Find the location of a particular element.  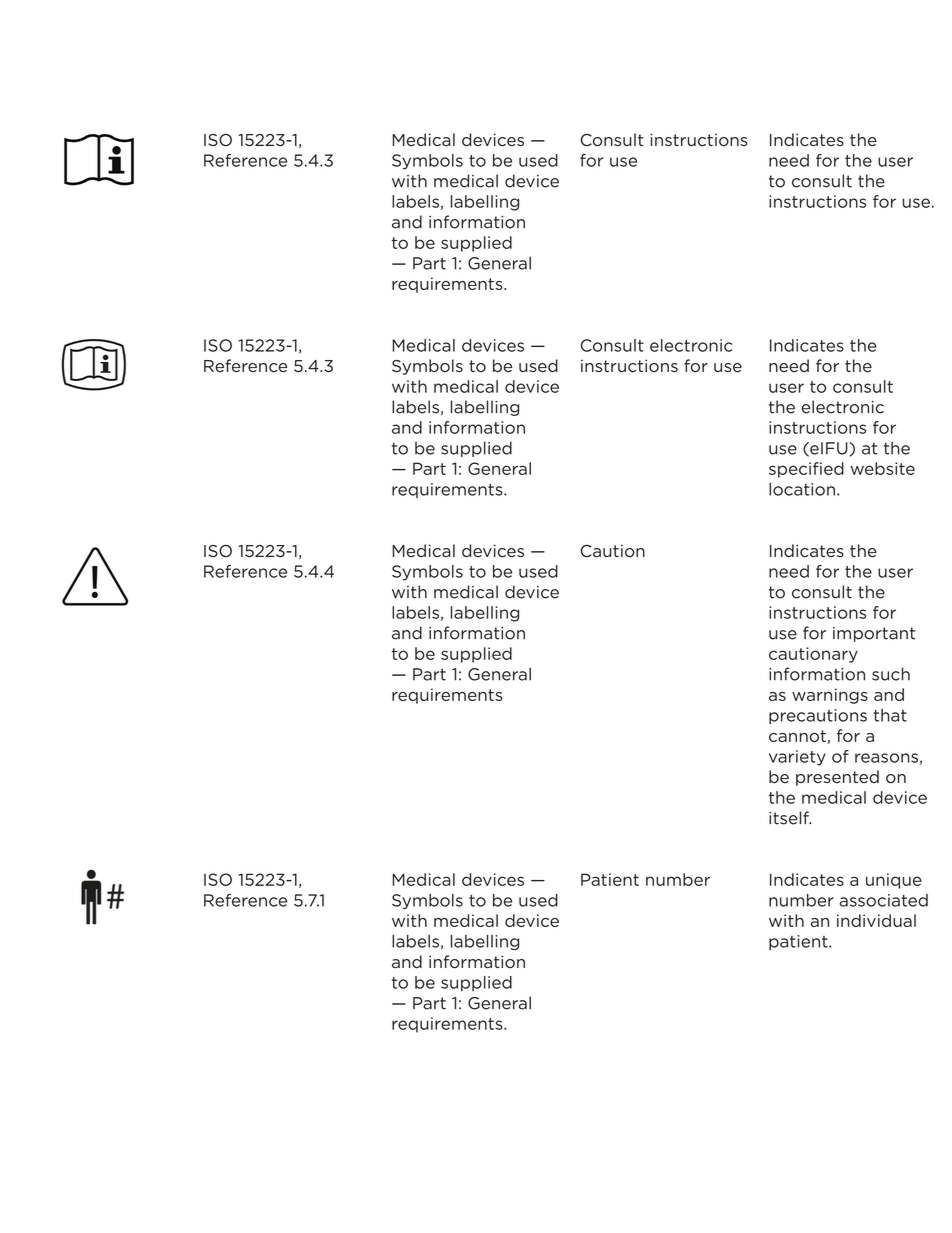

such is located at coordinates (891, 674).
